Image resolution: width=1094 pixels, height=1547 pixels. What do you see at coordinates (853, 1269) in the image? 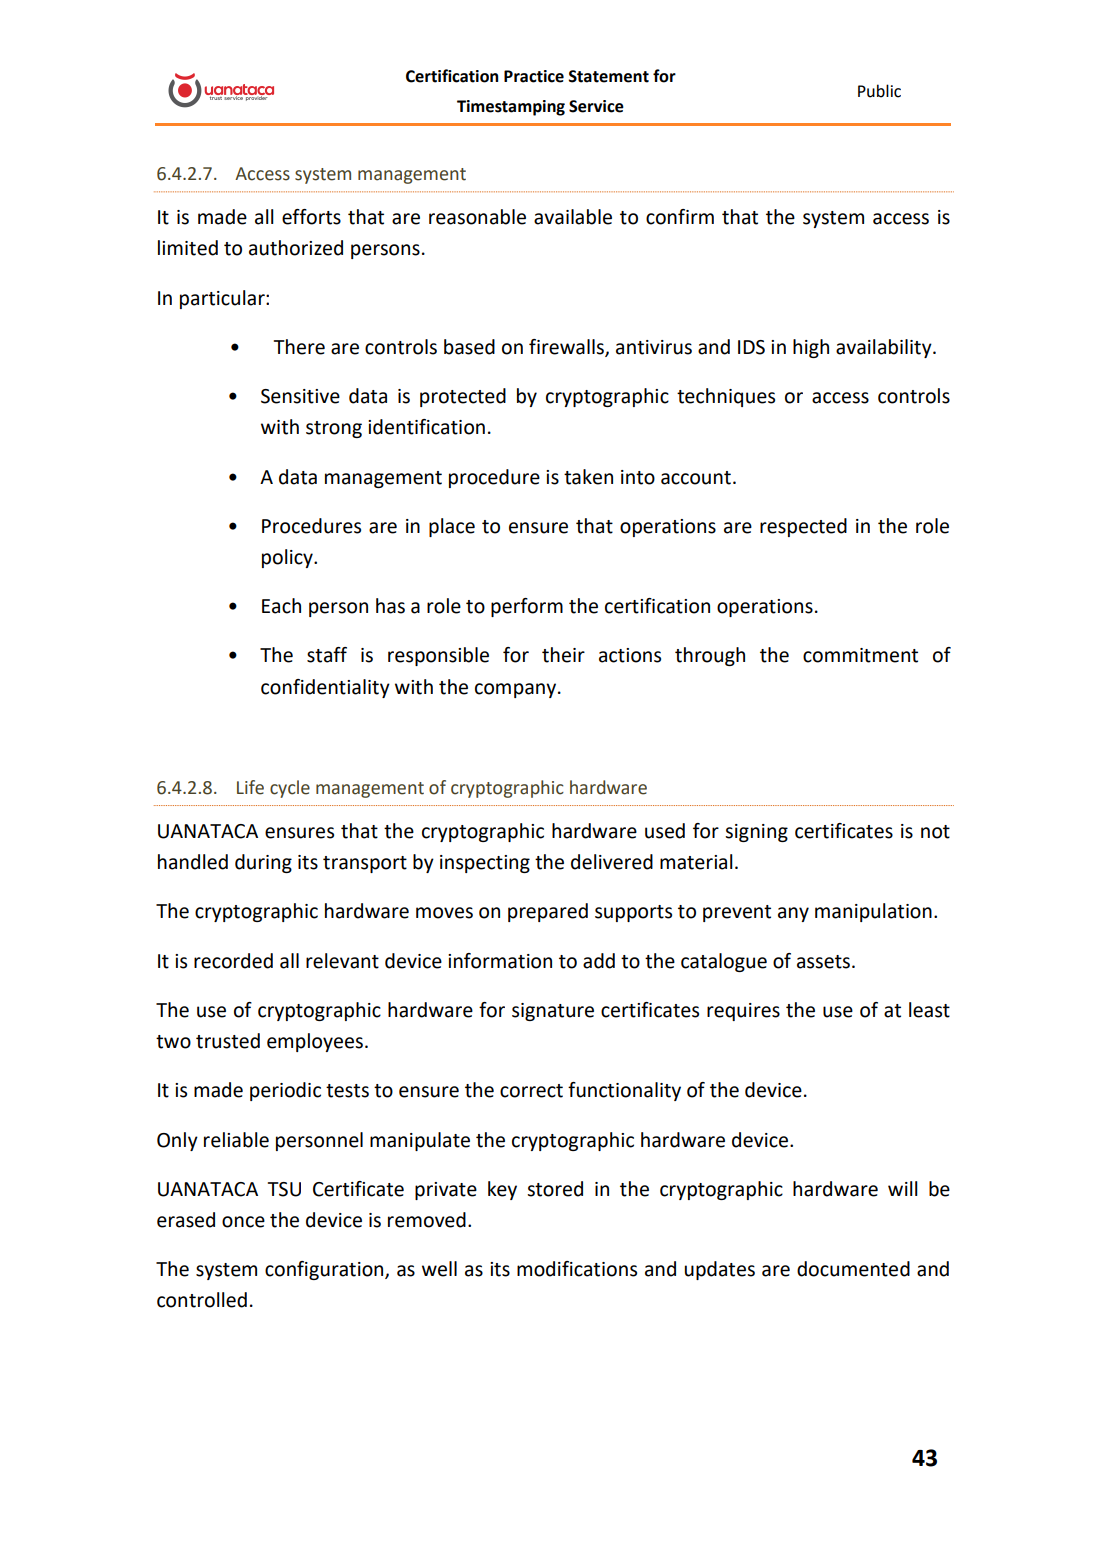
I see `documented` at bounding box center [853, 1269].
